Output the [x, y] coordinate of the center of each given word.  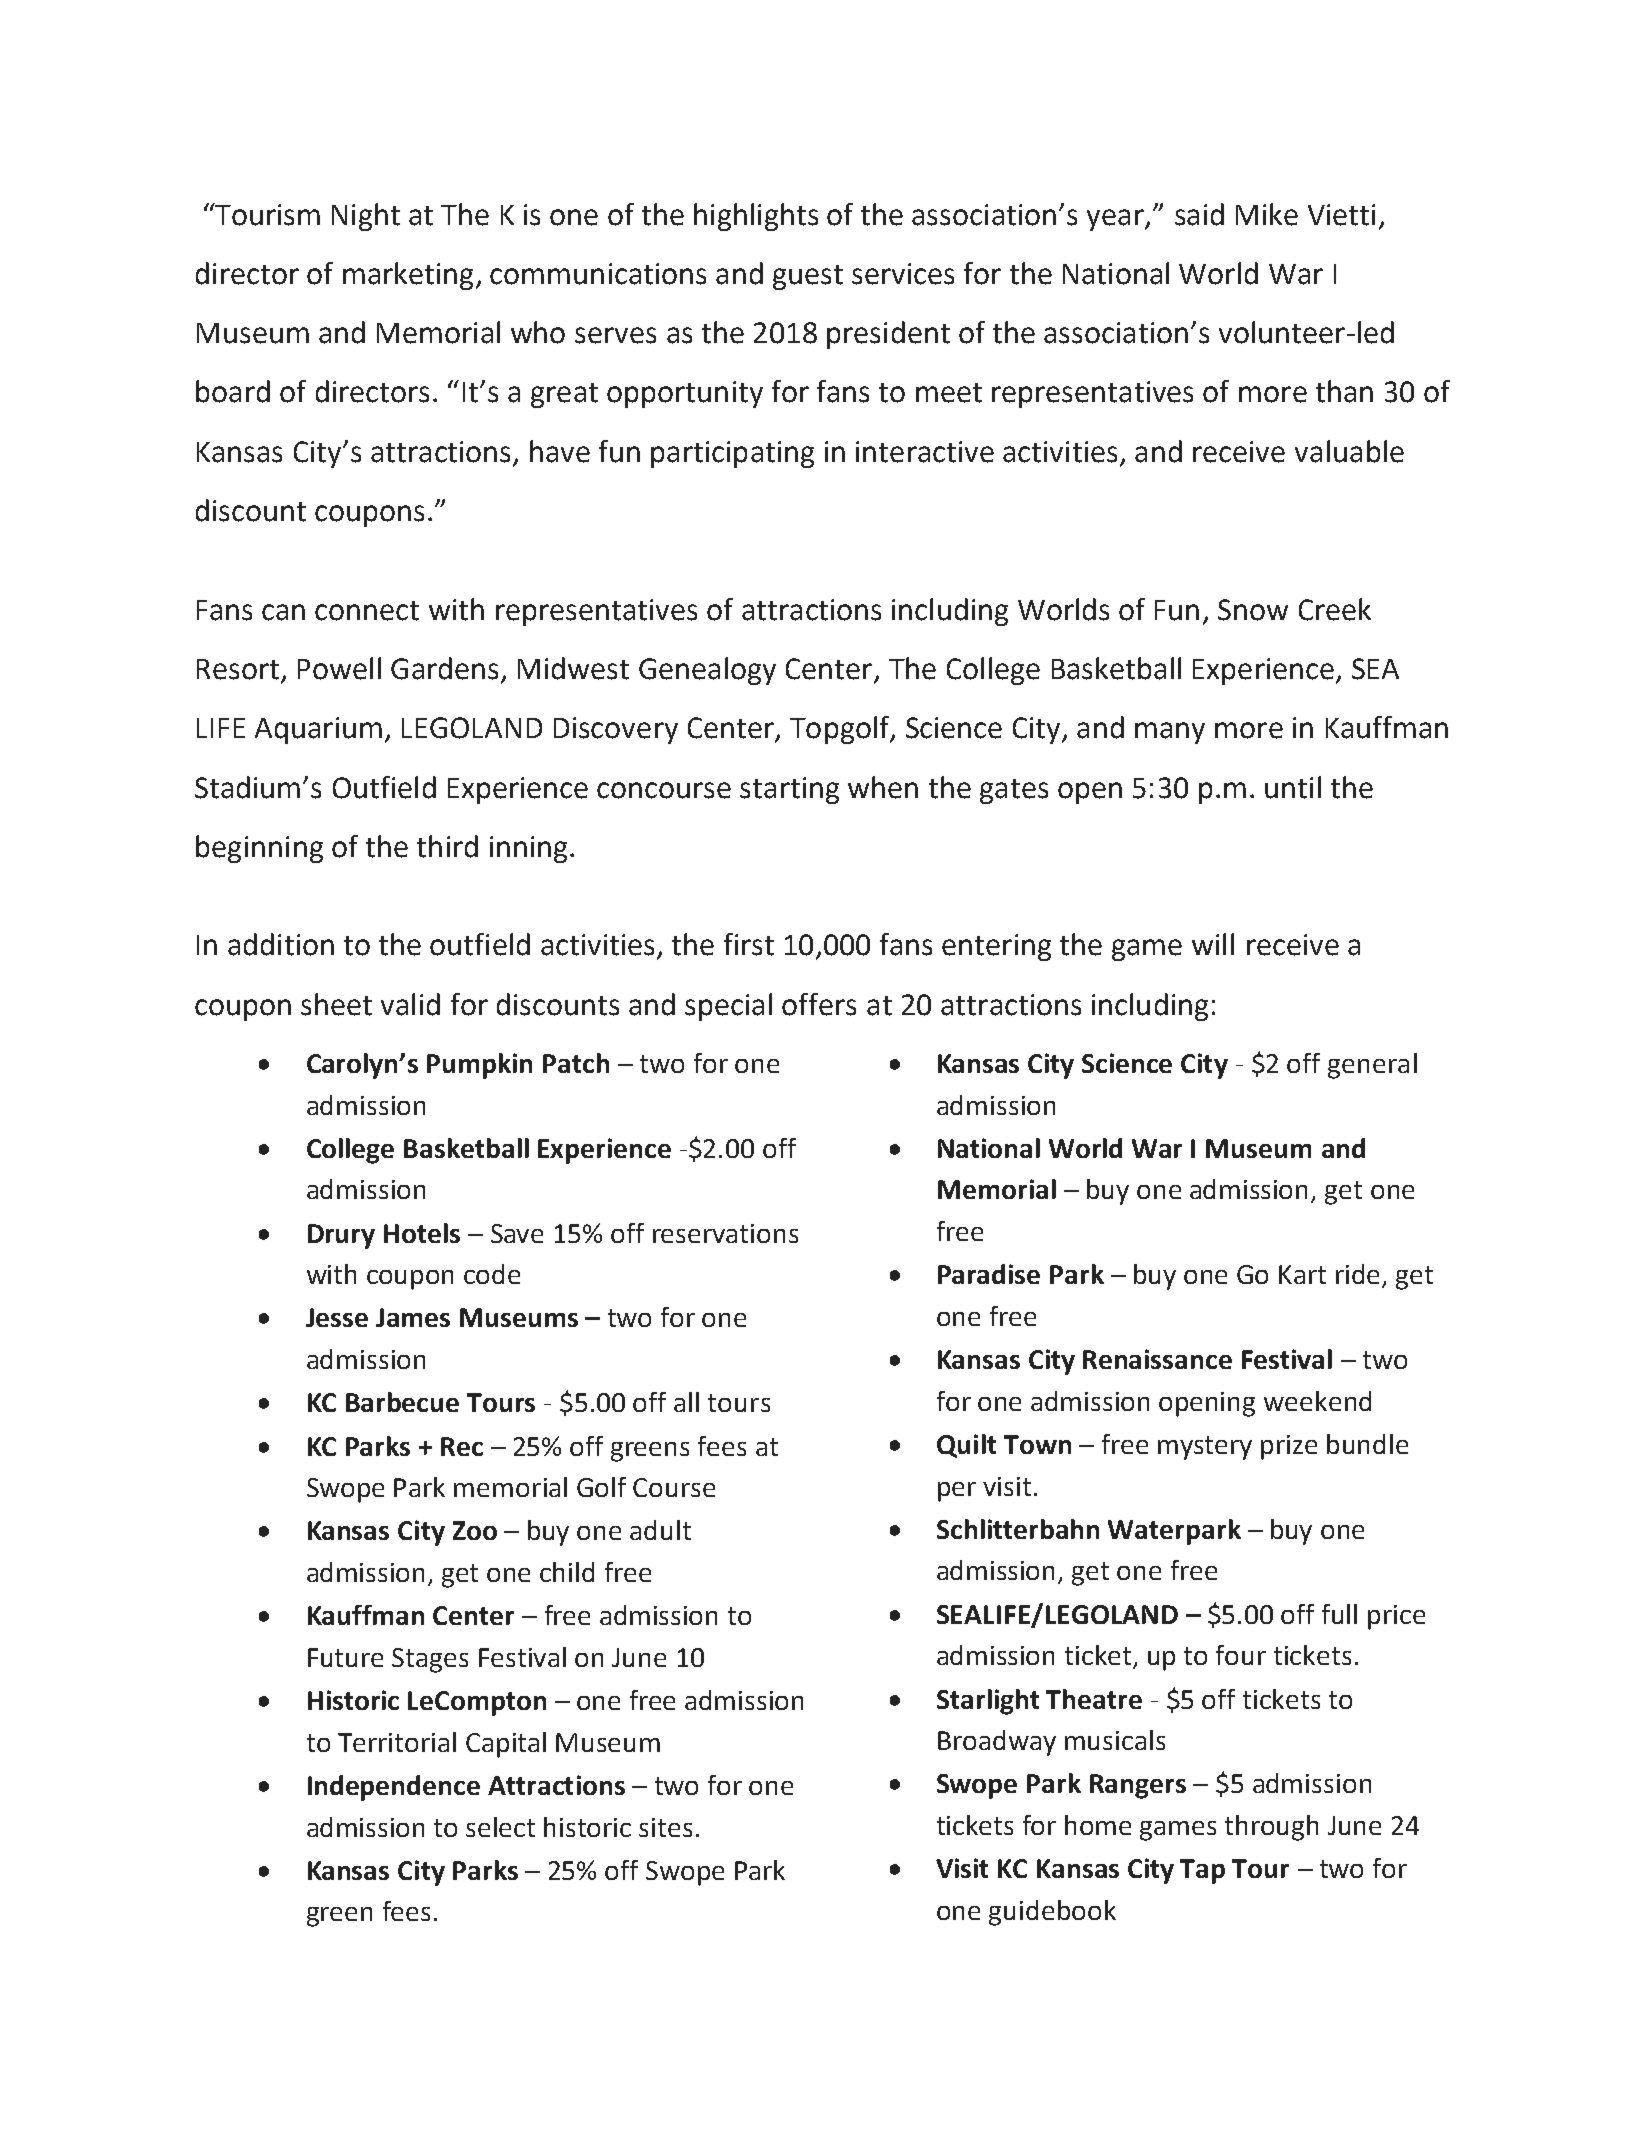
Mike [1267, 214]
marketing [408, 276]
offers [819, 1004]
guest [808, 277]
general [1372, 1066]
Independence [394, 1788]
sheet [336, 1004]
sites [665, 1827]
